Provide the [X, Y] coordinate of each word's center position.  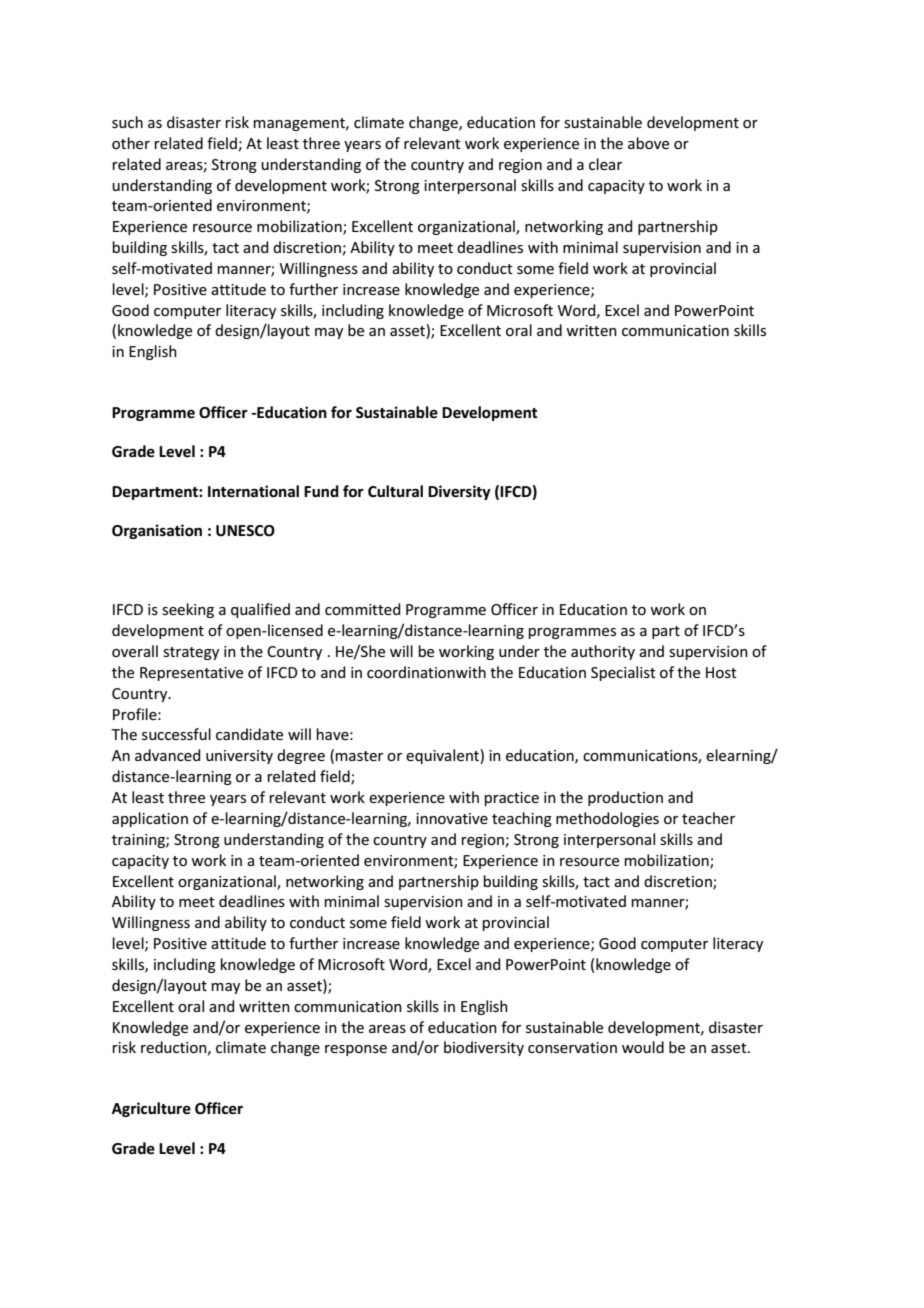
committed [363, 609]
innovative [452, 818]
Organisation [157, 531]
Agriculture [151, 1109]
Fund [321, 491]
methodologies [607, 819]
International [253, 491]
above [648, 143]
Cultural [395, 491]
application [150, 819]
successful [176, 734]
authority [603, 652]
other [131, 143]
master [359, 756]
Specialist [623, 673]
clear [605, 164]
